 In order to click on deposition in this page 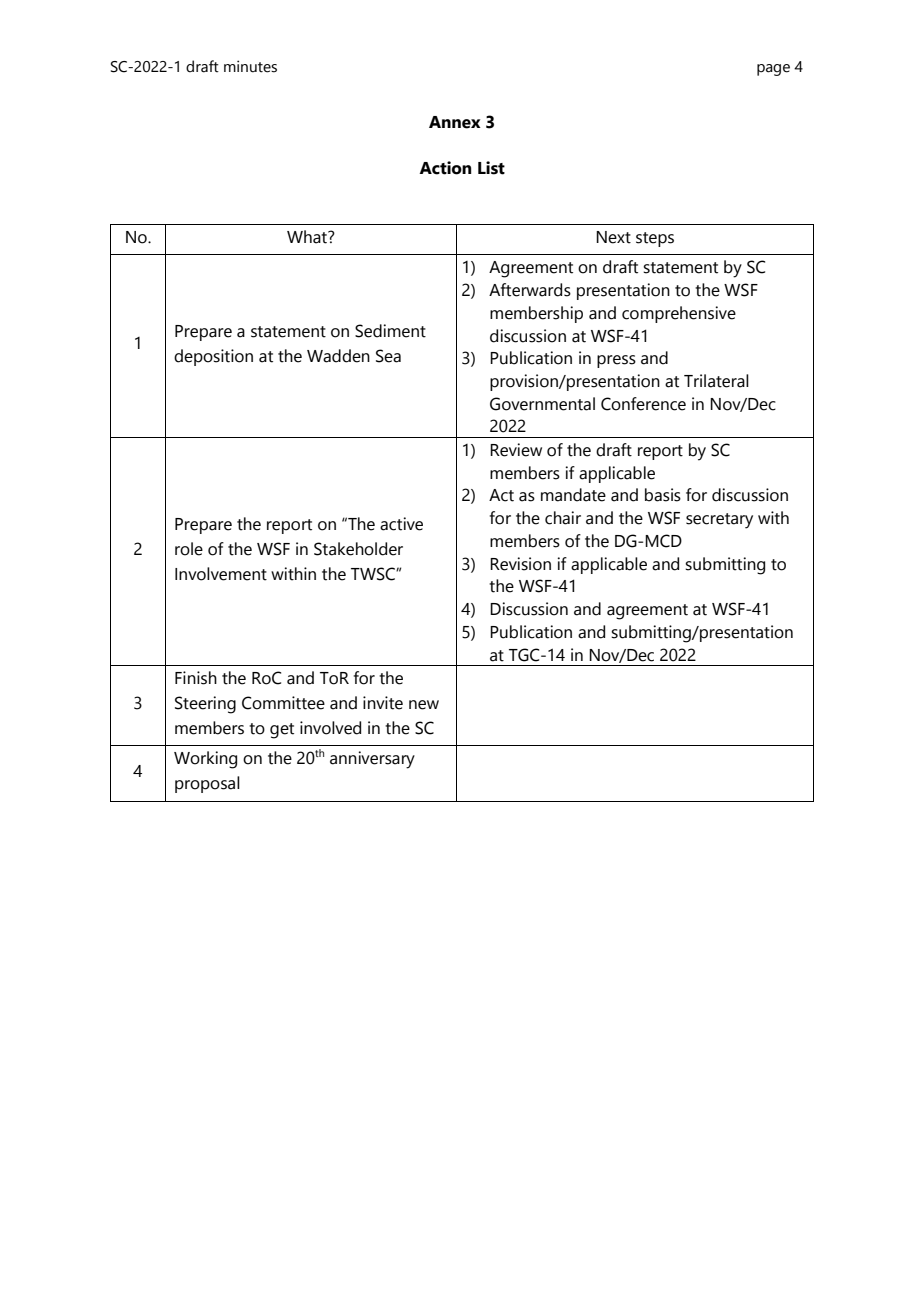, I will do `click(213, 357)`.
